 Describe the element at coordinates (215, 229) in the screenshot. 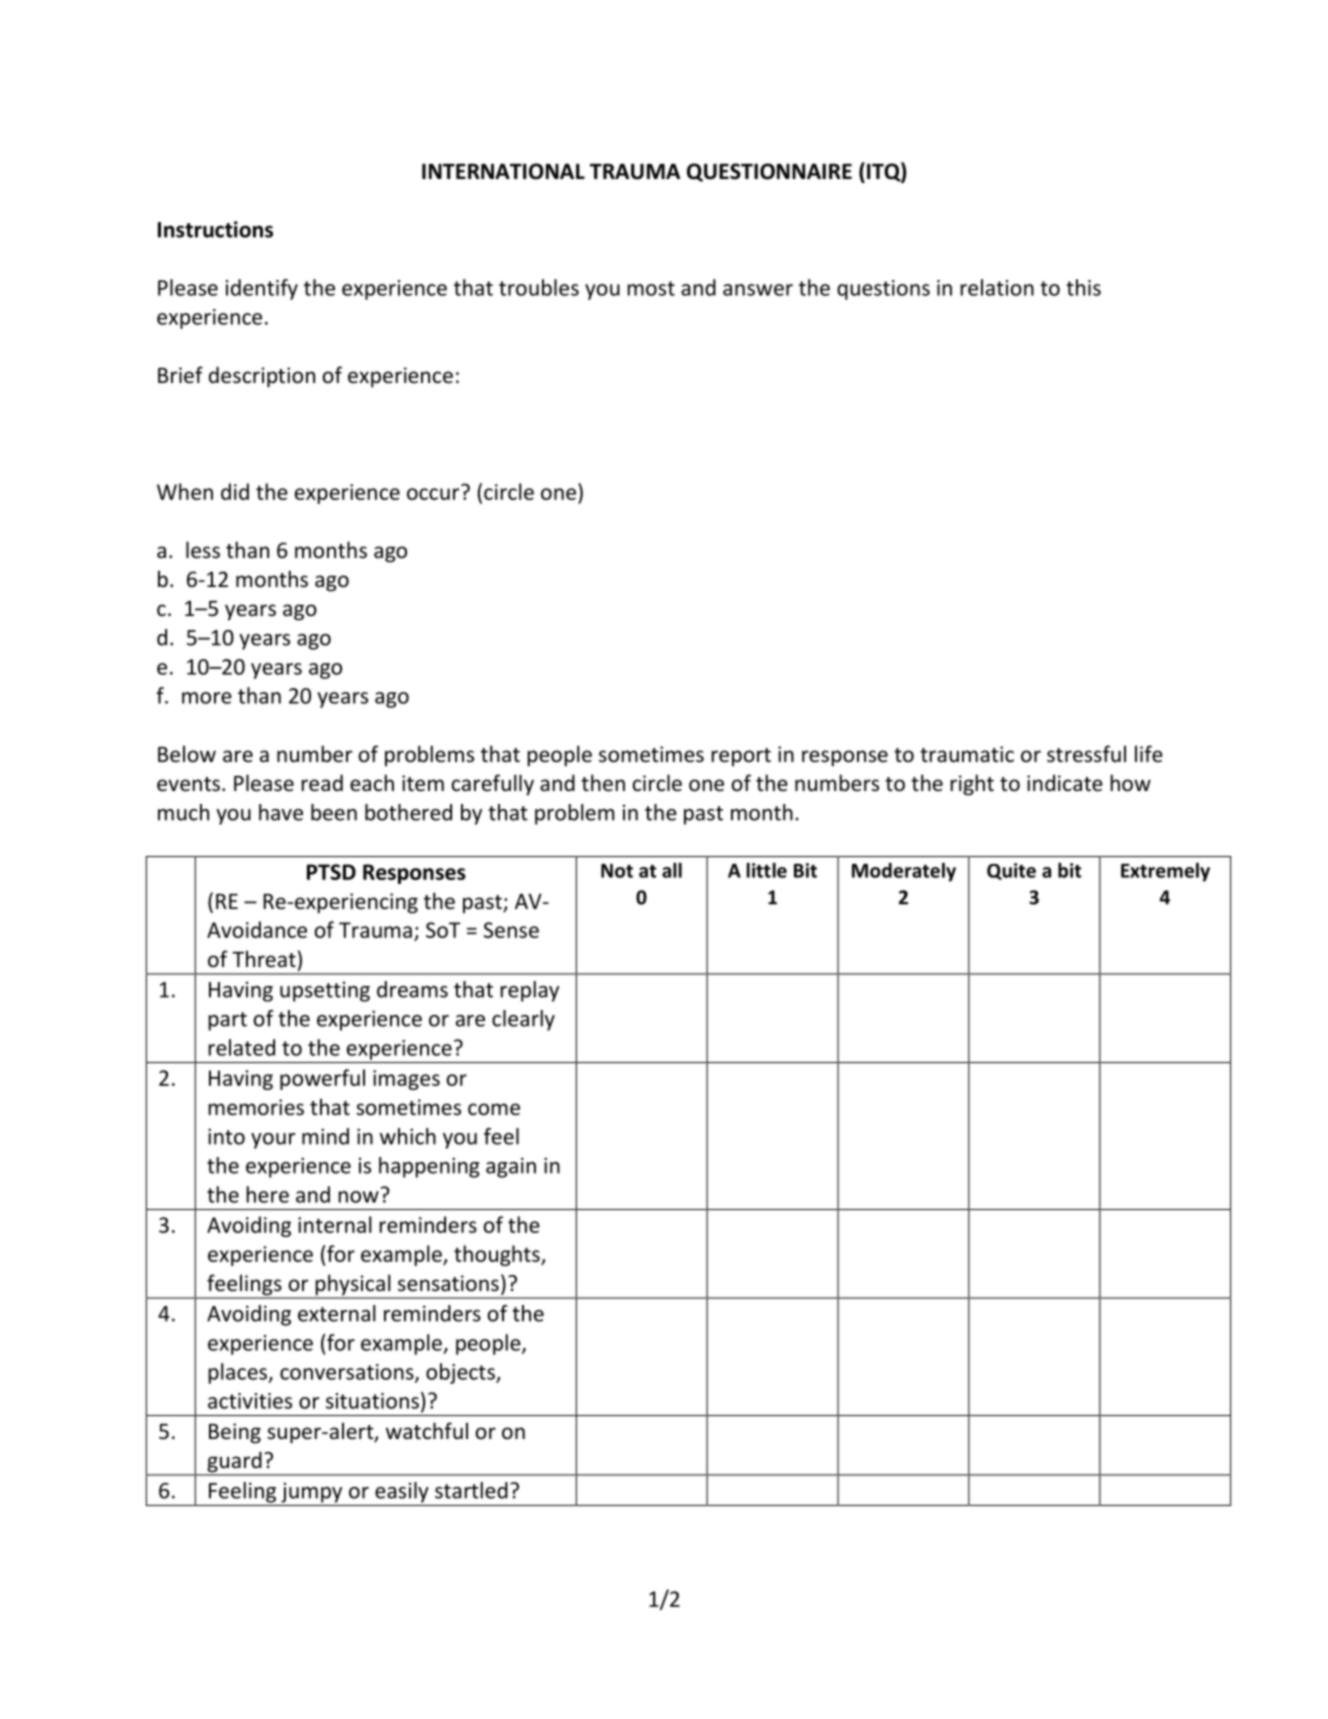

I see `Instructions` at that location.
